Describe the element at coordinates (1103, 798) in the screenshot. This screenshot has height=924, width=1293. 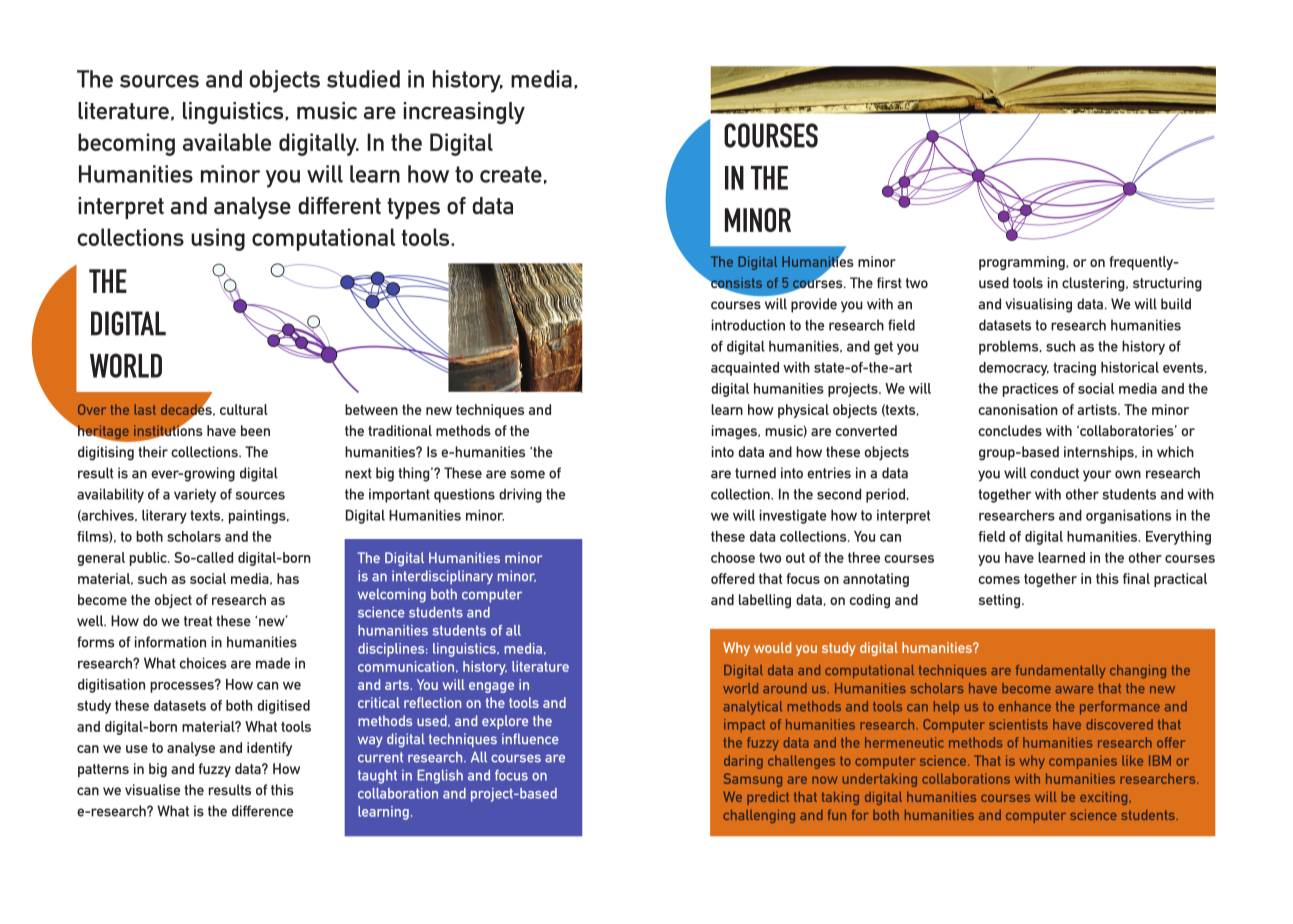
I see `exciting` at that location.
